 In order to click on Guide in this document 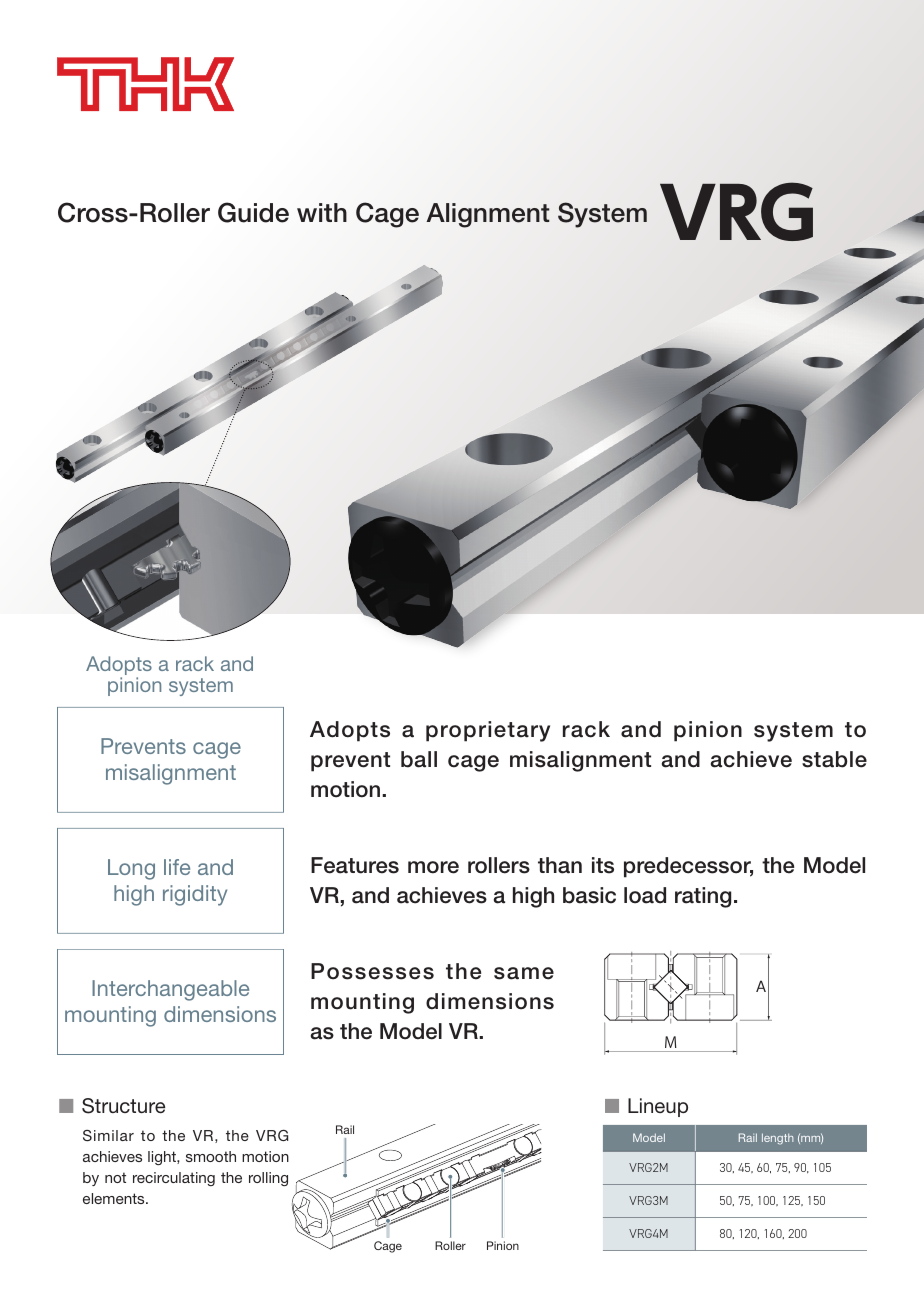, I will do `click(253, 212)`.
